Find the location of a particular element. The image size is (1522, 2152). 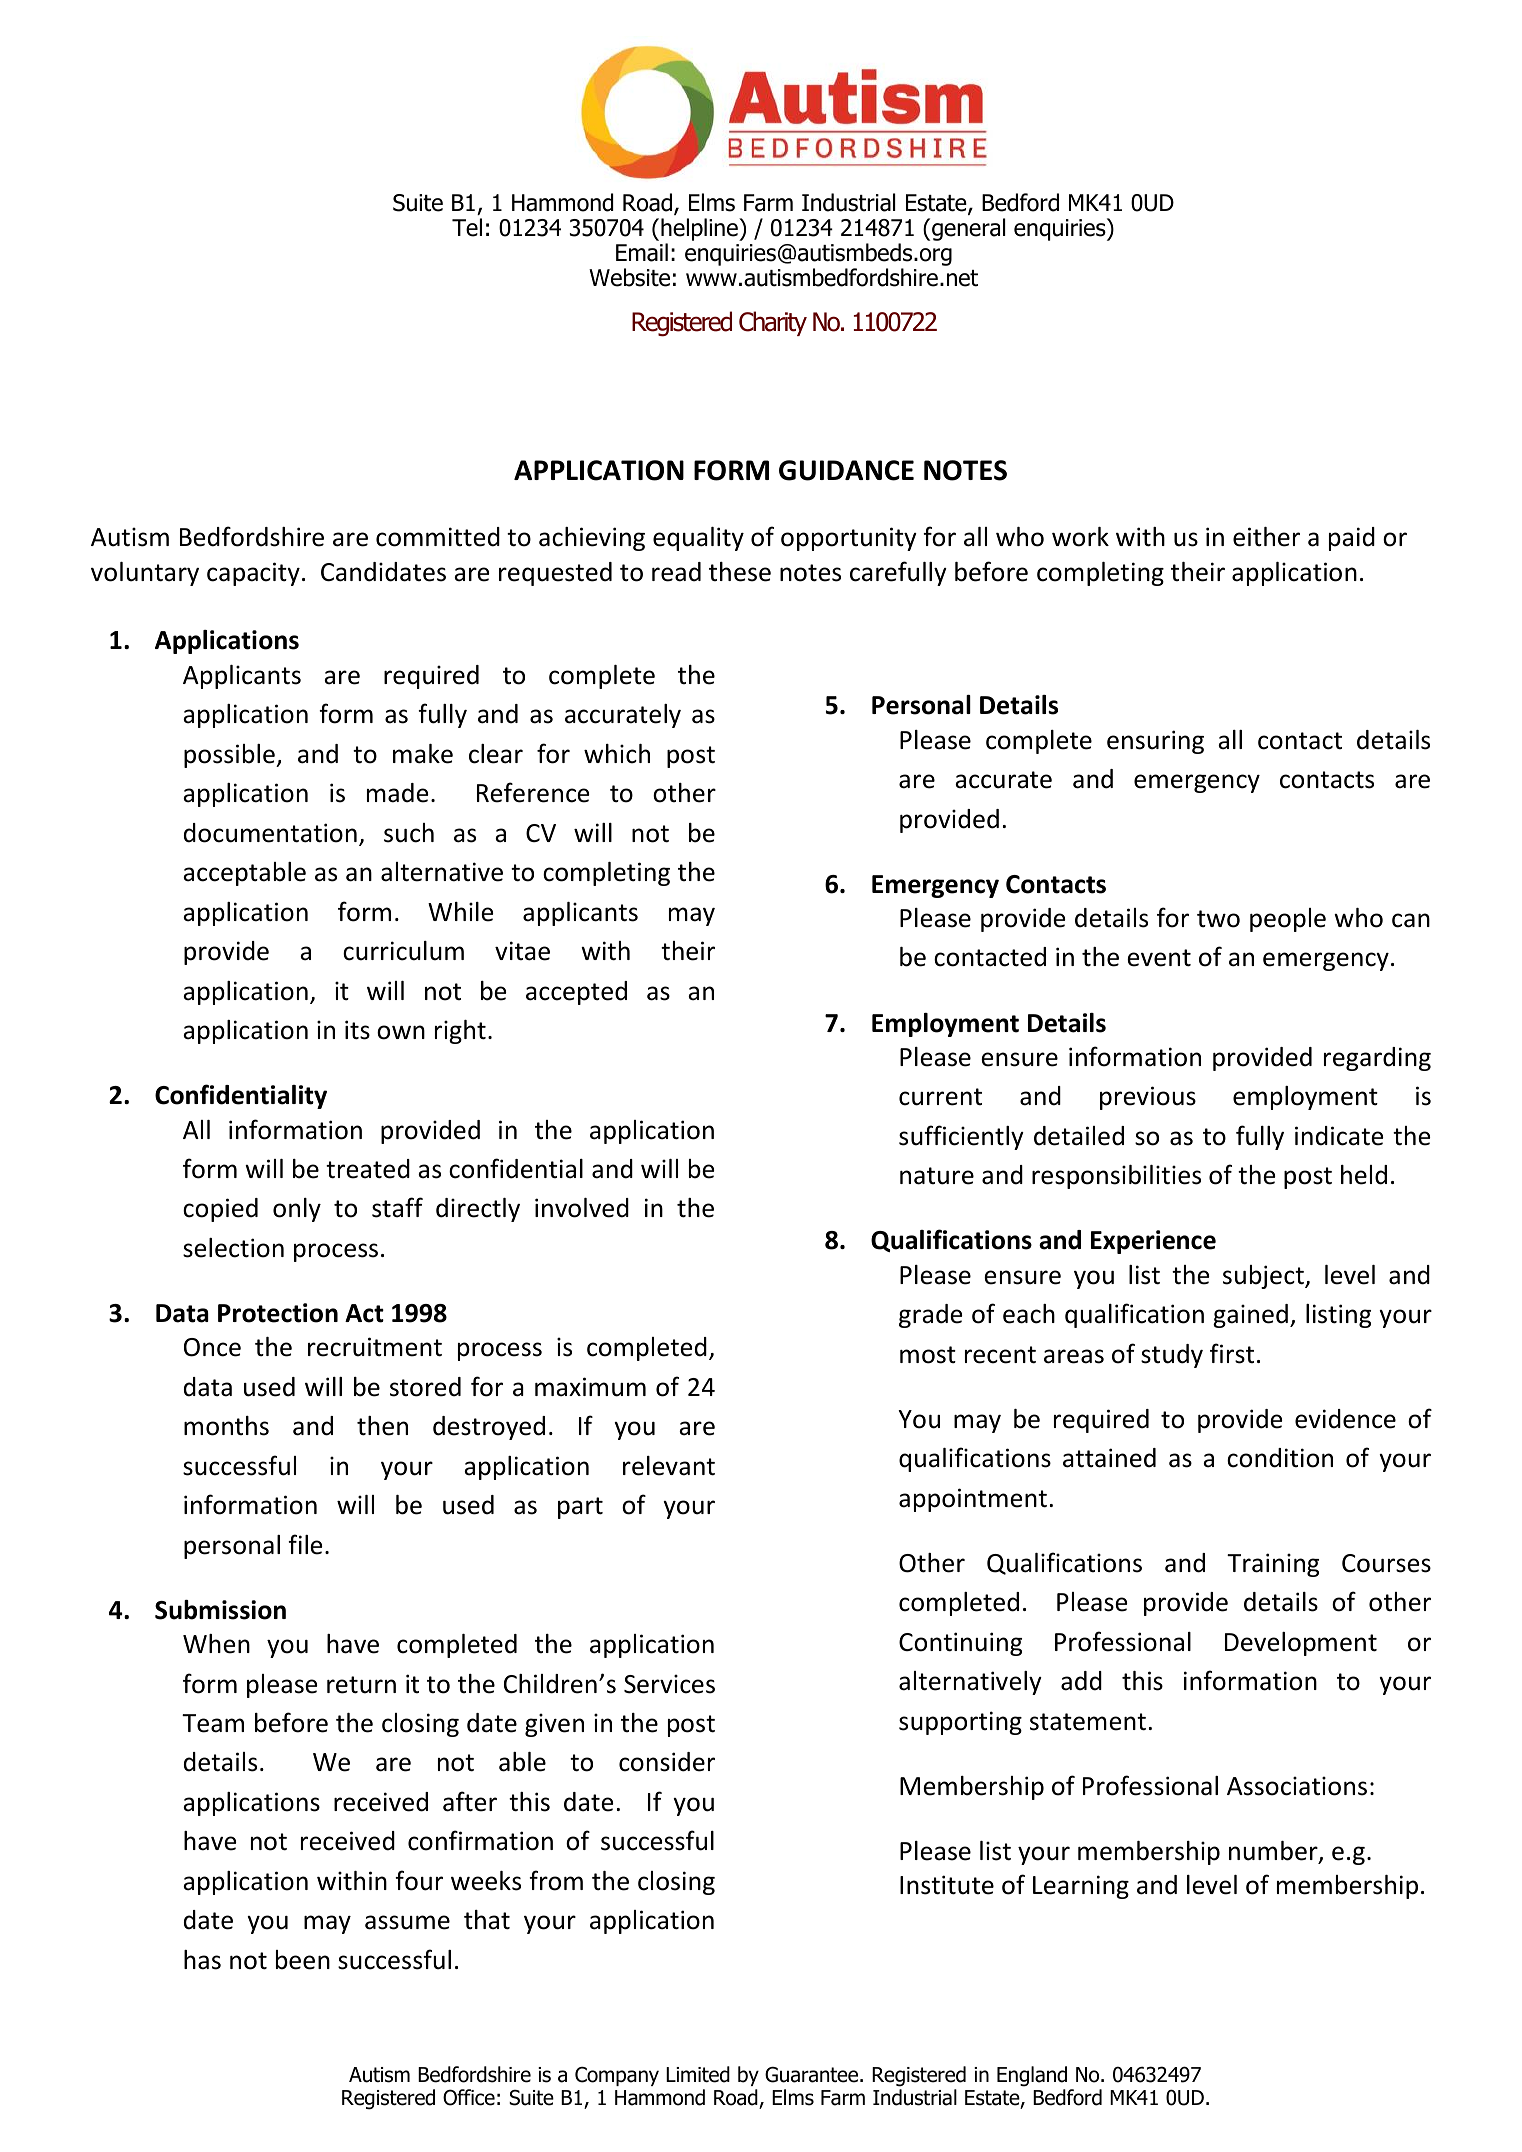

Development is located at coordinates (1301, 1644).
